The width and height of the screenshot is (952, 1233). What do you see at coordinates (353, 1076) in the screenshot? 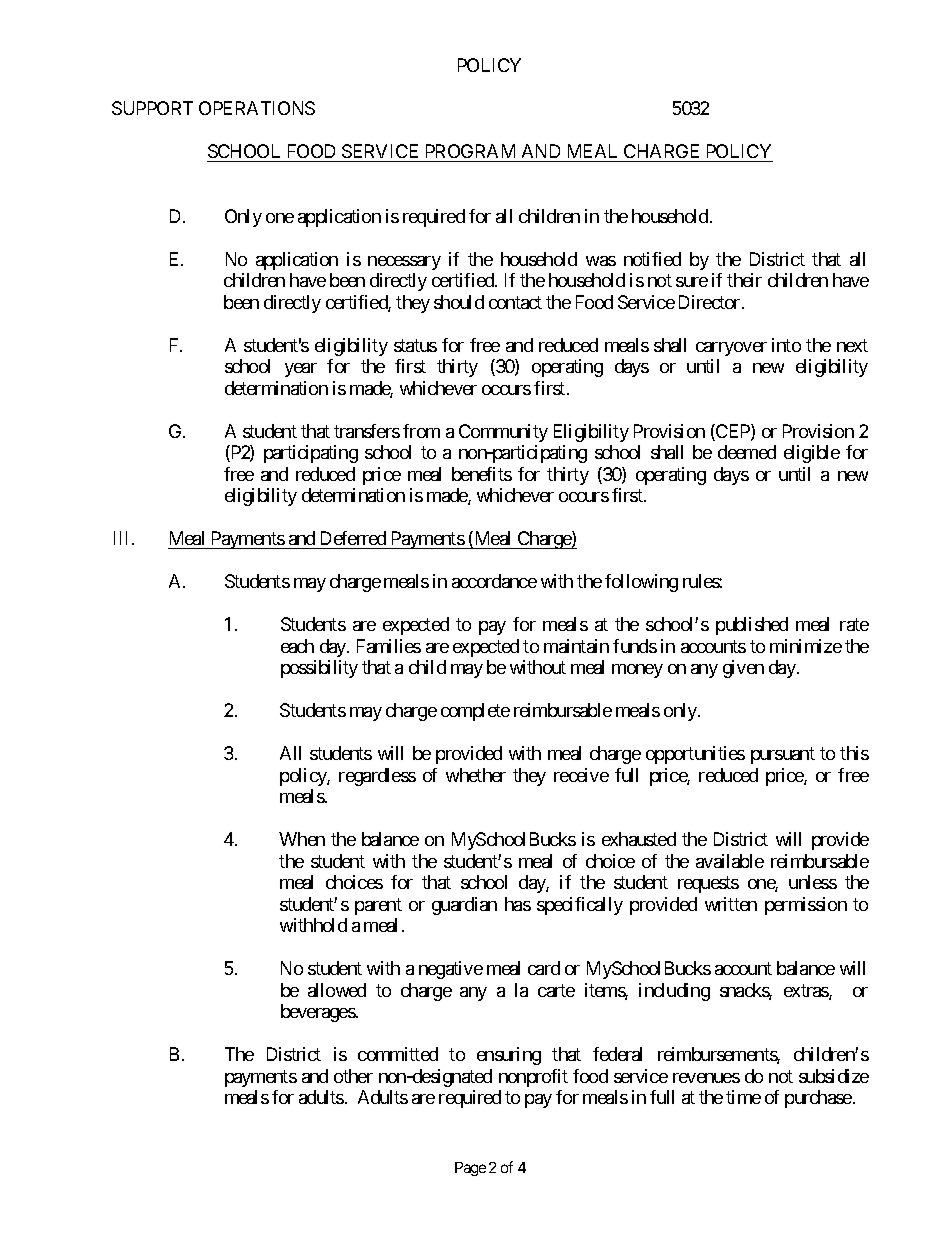
I see `other` at bounding box center [353, 1076].
